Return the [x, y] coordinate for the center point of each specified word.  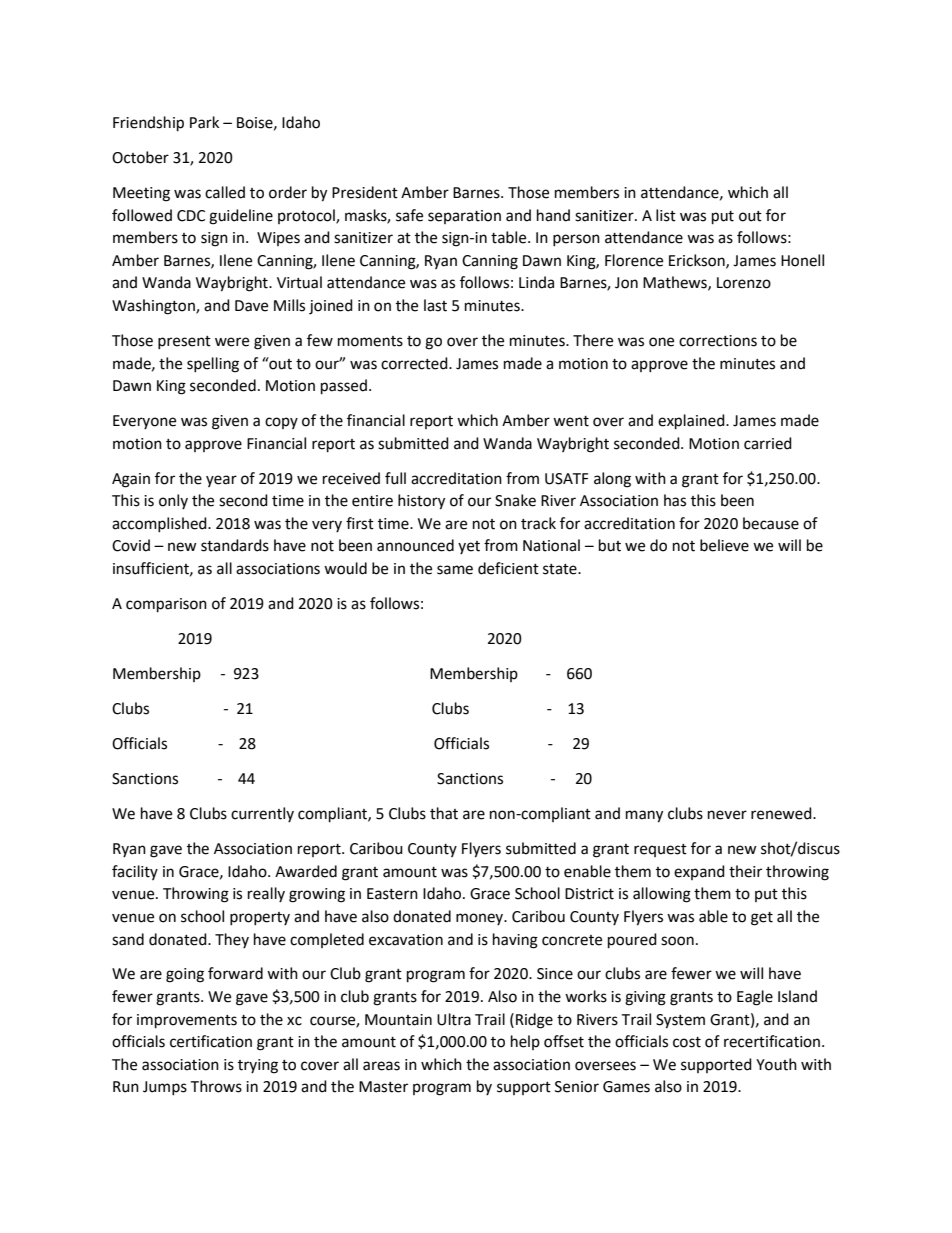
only [173, 501]
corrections [718, 341]
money [481, 919]
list [666, 215]
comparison [166, 605]
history [421, 502]
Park [204, 122]
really [266, 894]
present [184, 342]
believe [724, 545]
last [435, 305]
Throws [216, 1086]
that [444, 813]
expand [699, 872]
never [727, 815]
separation [464, 217]
